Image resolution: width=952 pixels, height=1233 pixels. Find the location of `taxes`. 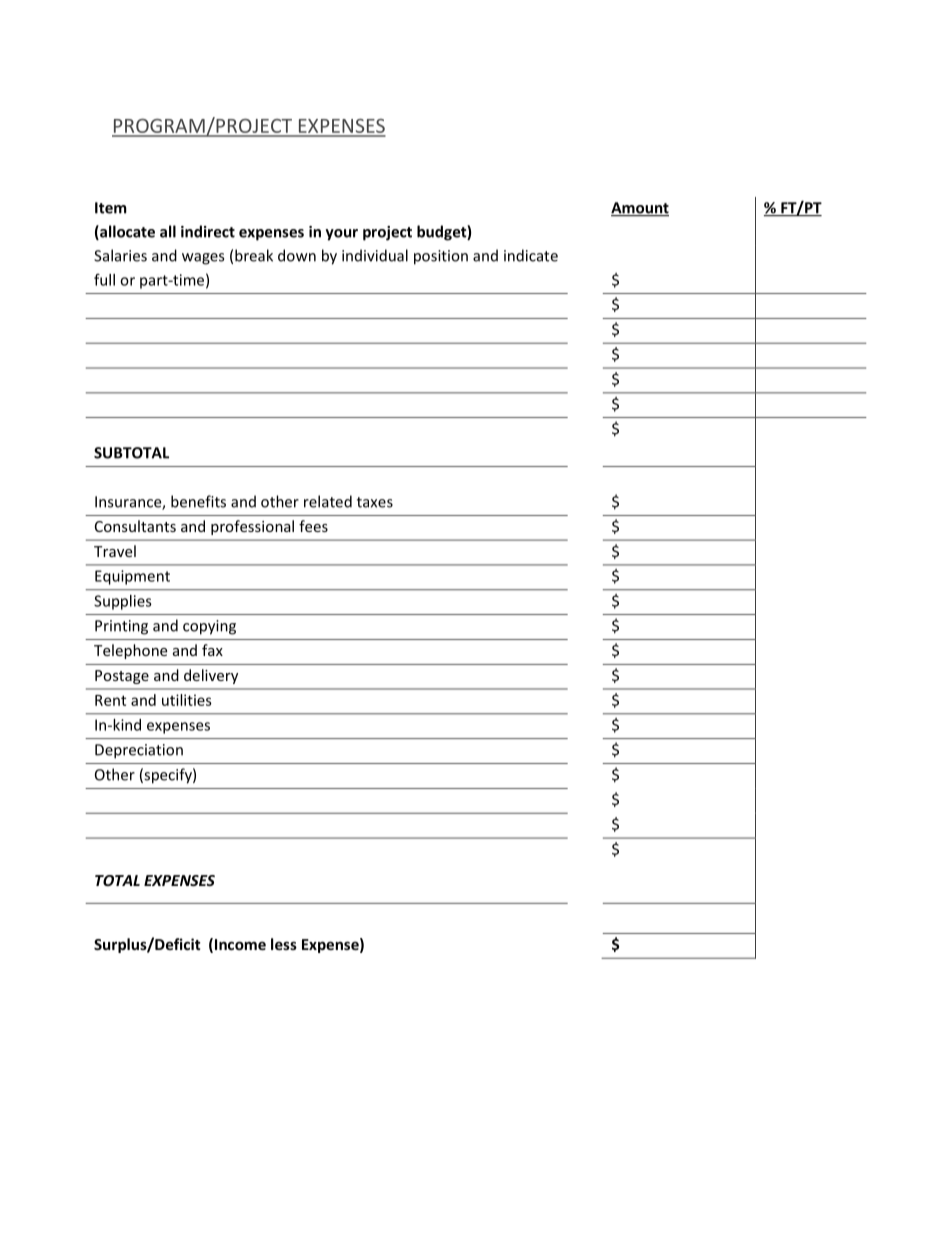

taxes is located at coordinates (375, 502).
